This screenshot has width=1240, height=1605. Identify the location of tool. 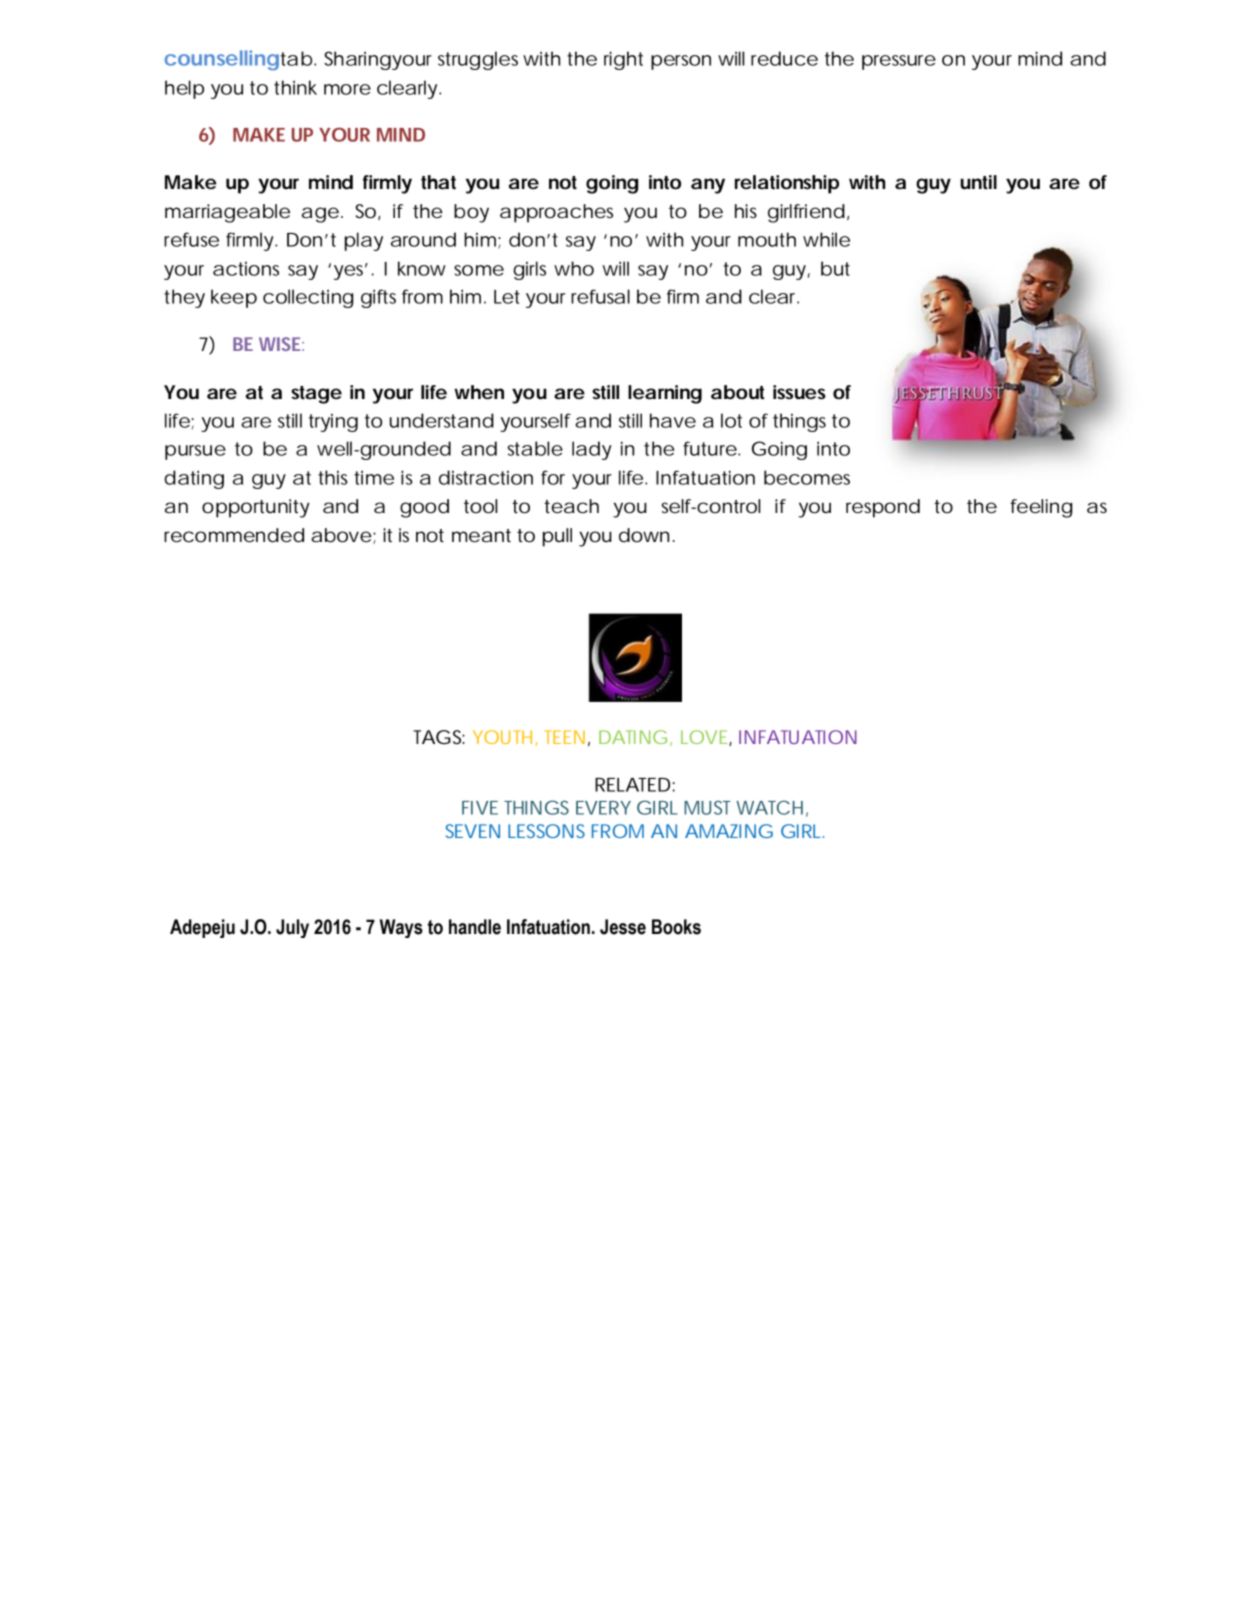
(480, 506).
